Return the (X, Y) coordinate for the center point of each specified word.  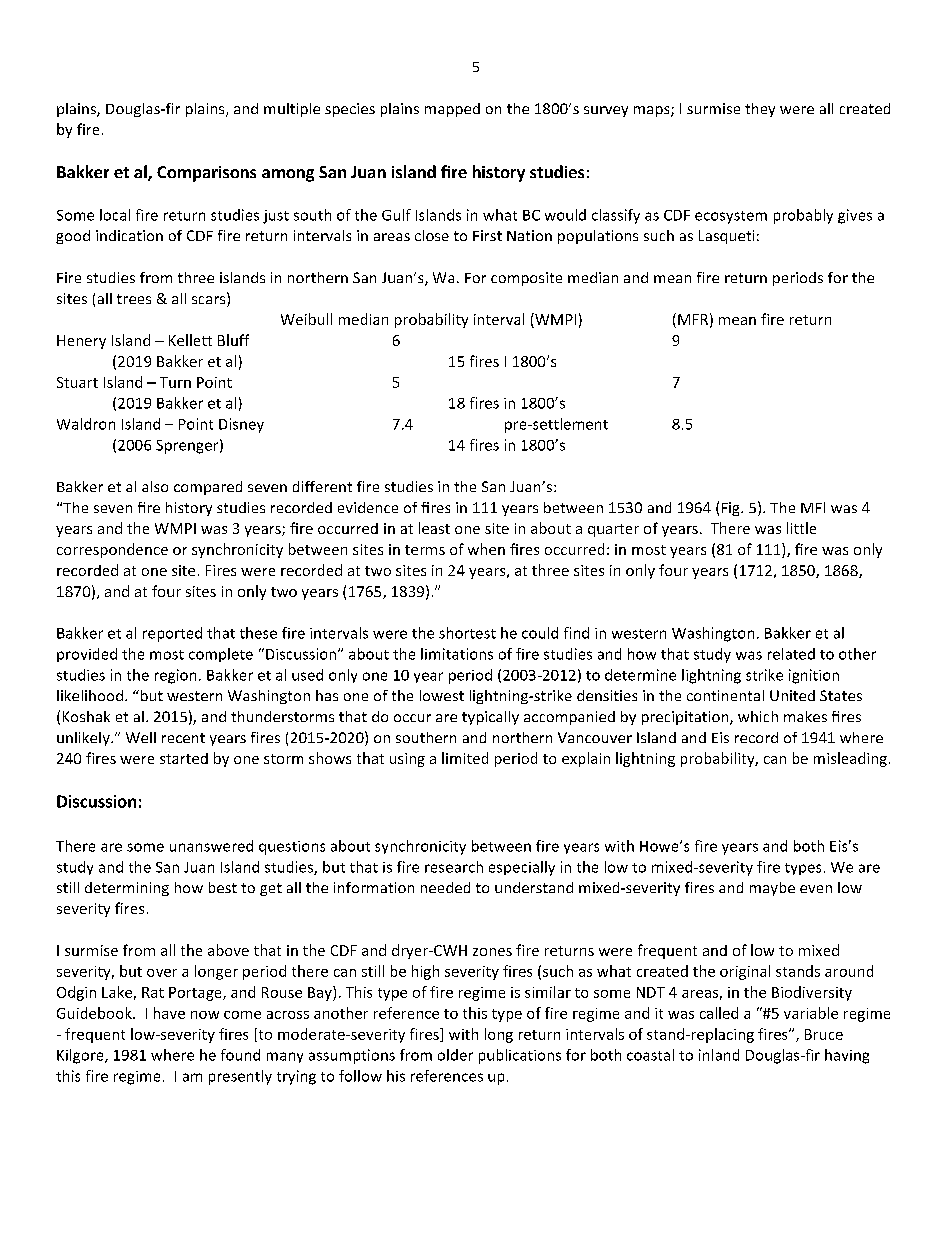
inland (719, 1055)
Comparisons (206, 174)
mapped (452, 110)
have (169, 1013)
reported (172, 634)
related (791, 654)
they (760, 110)
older (455, 1055)
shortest (467, 633)
